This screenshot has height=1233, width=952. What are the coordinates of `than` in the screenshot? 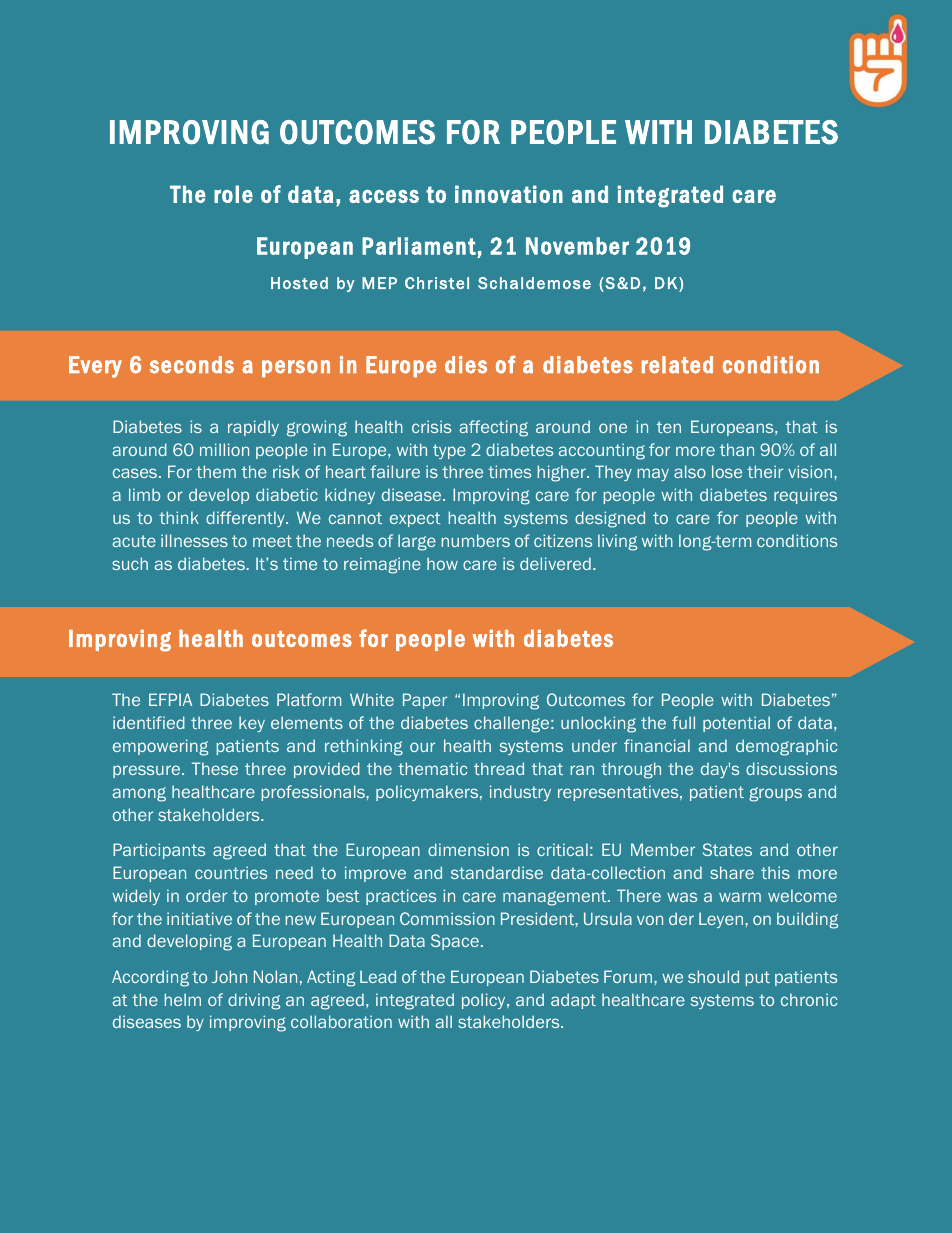 It's located at (737, 449).
